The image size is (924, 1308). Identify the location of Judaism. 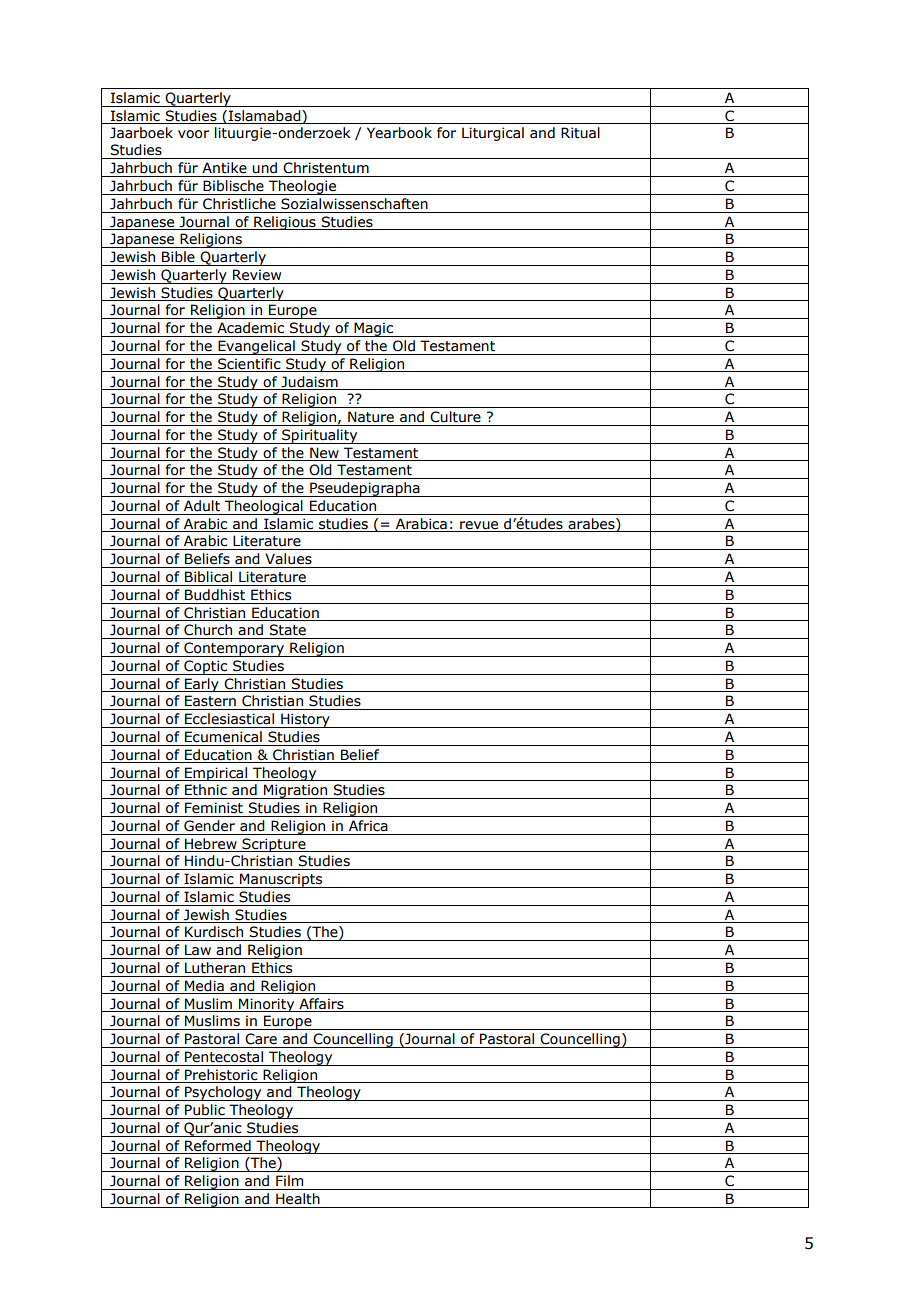
(309, 382).
